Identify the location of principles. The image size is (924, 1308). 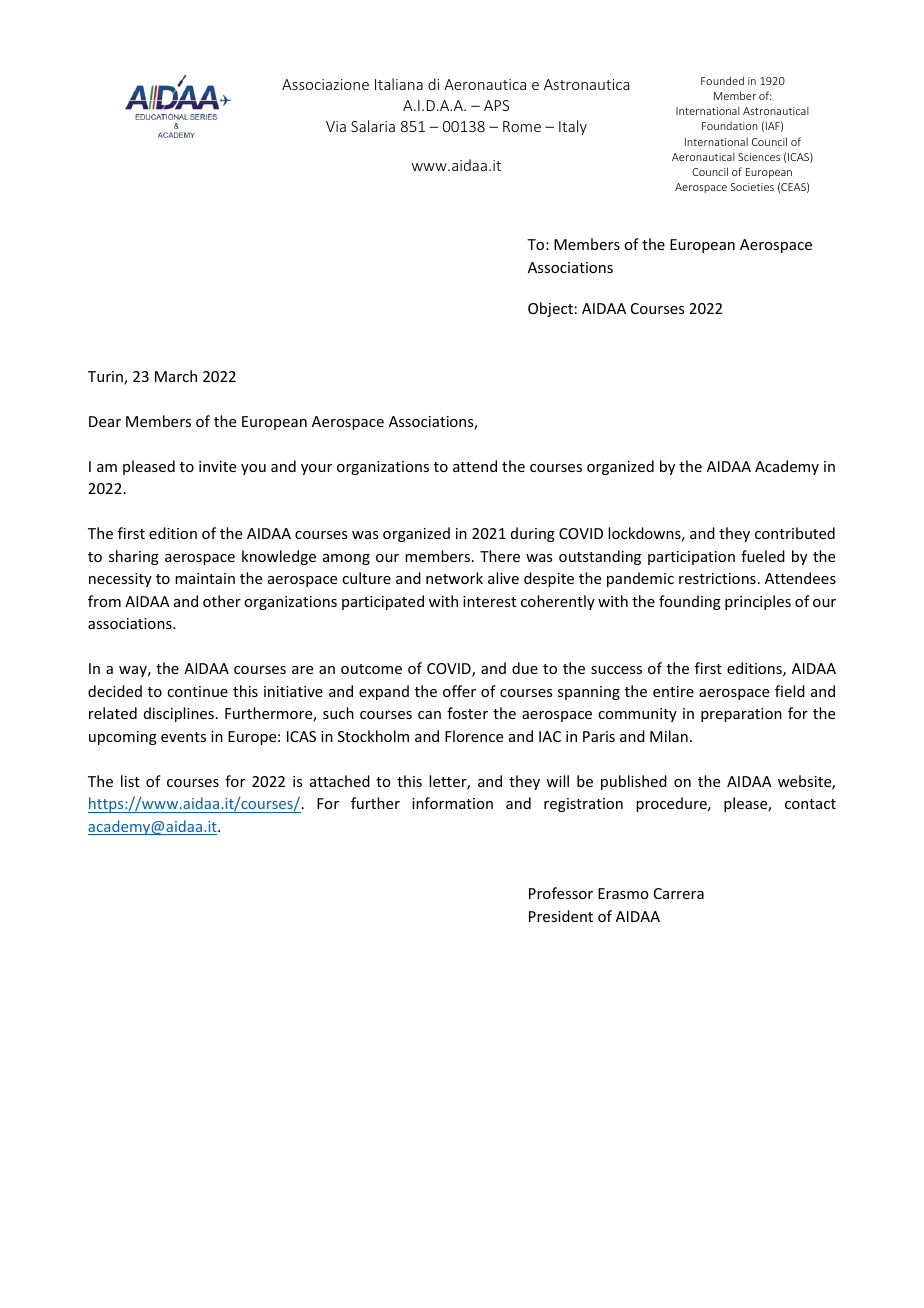
(758, 602).
